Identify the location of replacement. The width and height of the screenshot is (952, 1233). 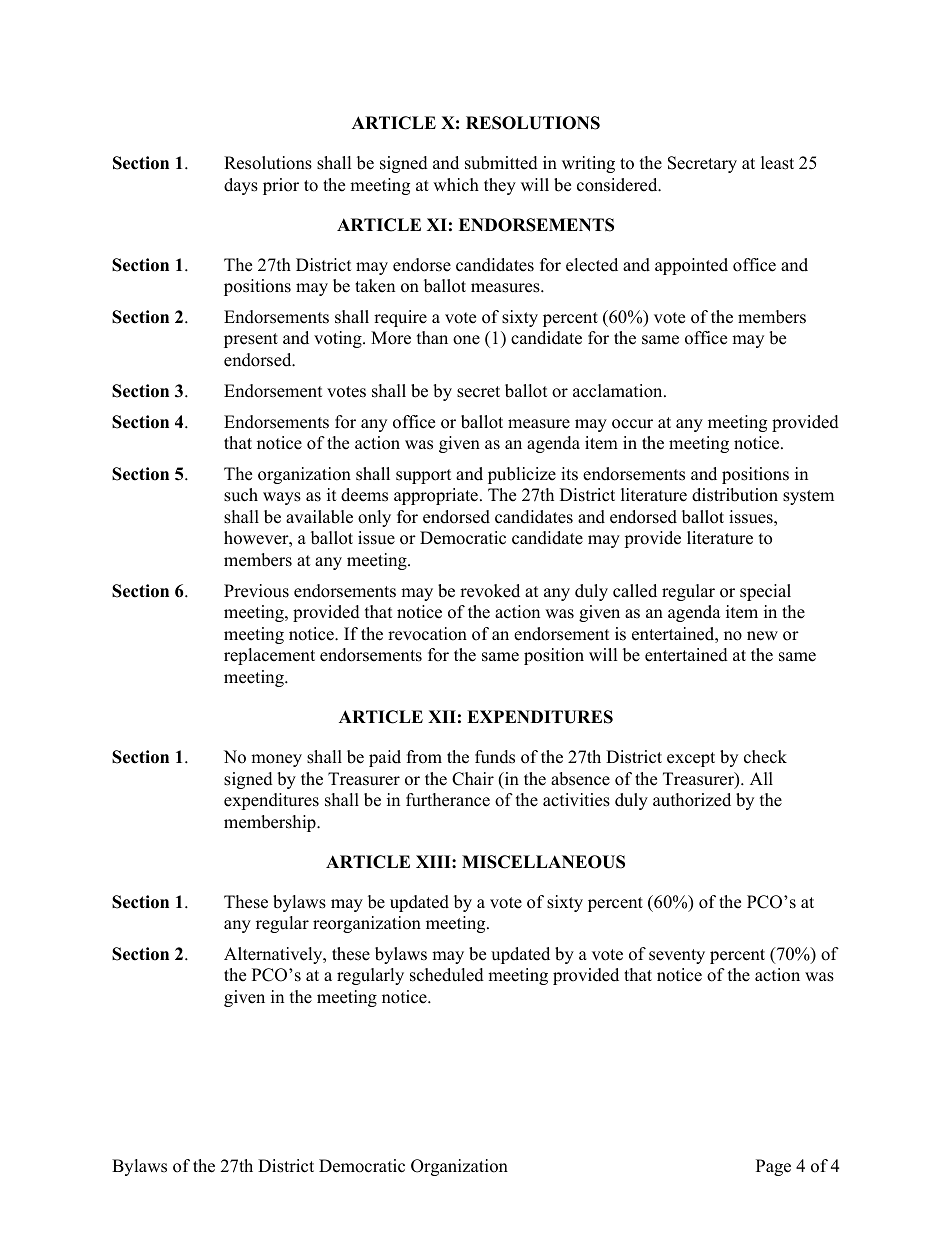
(269, 656).
